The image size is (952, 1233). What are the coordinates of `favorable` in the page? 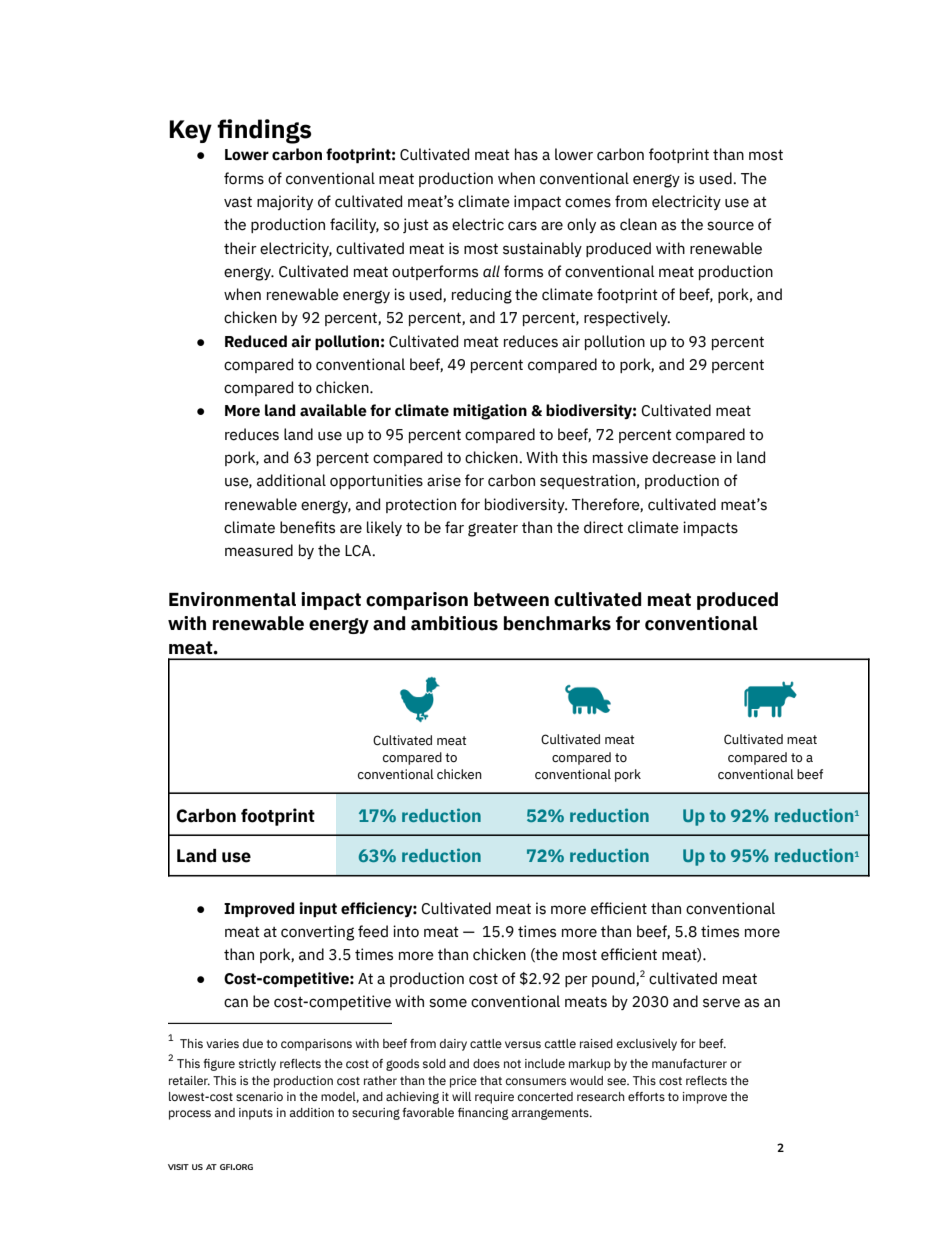 It's located at (428, 1112).
